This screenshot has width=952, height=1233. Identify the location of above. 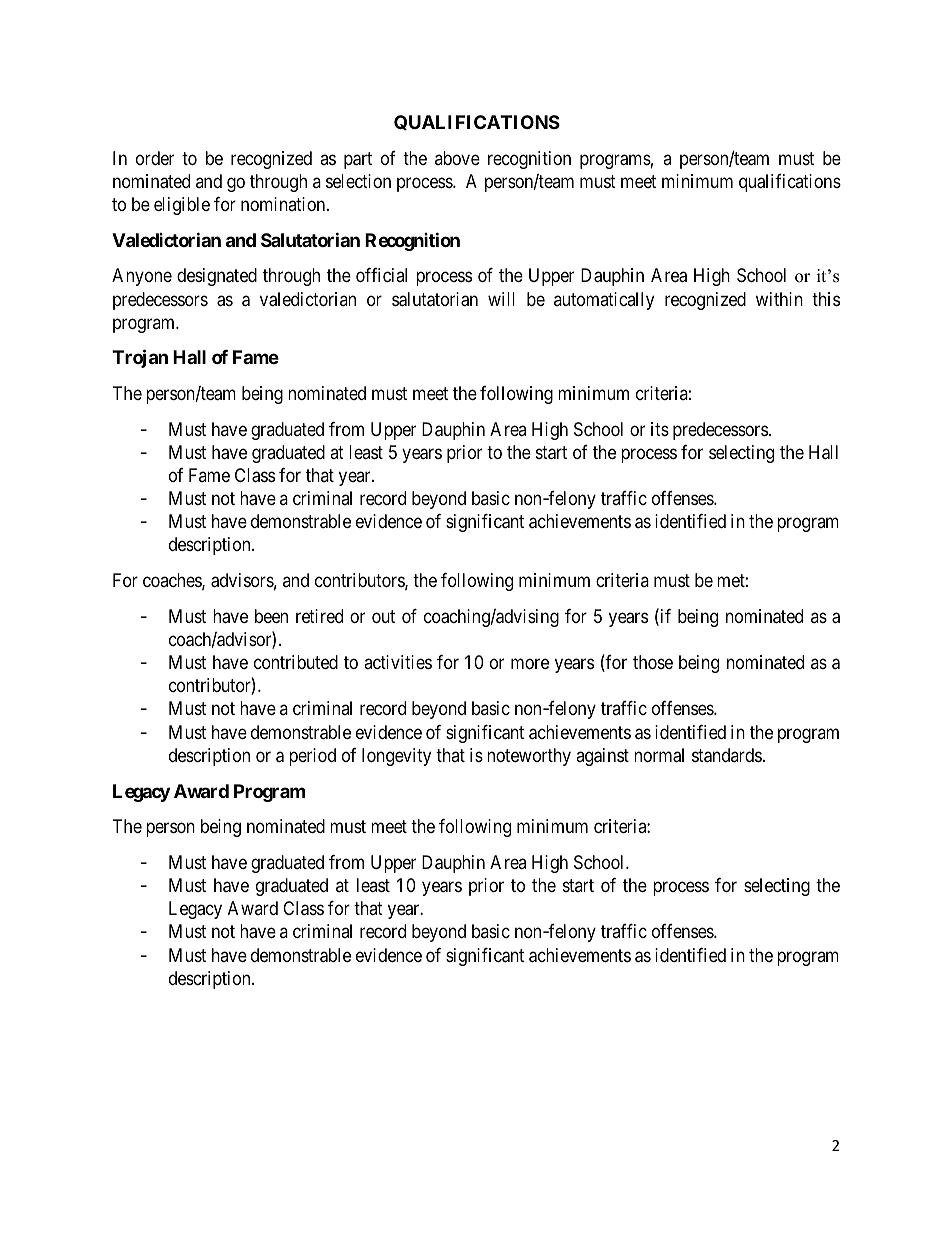
(457, 158).
